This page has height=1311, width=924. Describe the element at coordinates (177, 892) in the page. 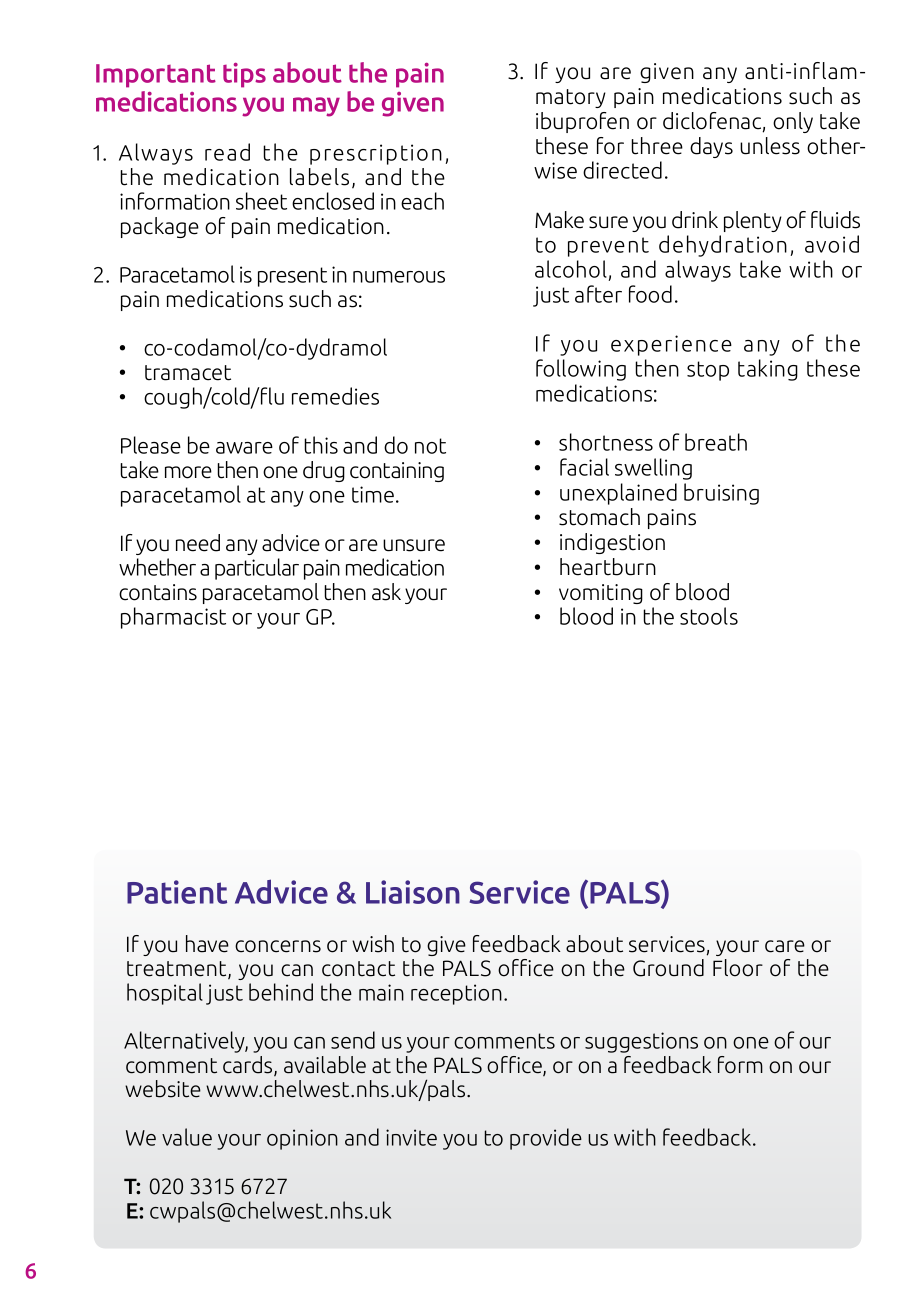

I see `Patient` at that location.
